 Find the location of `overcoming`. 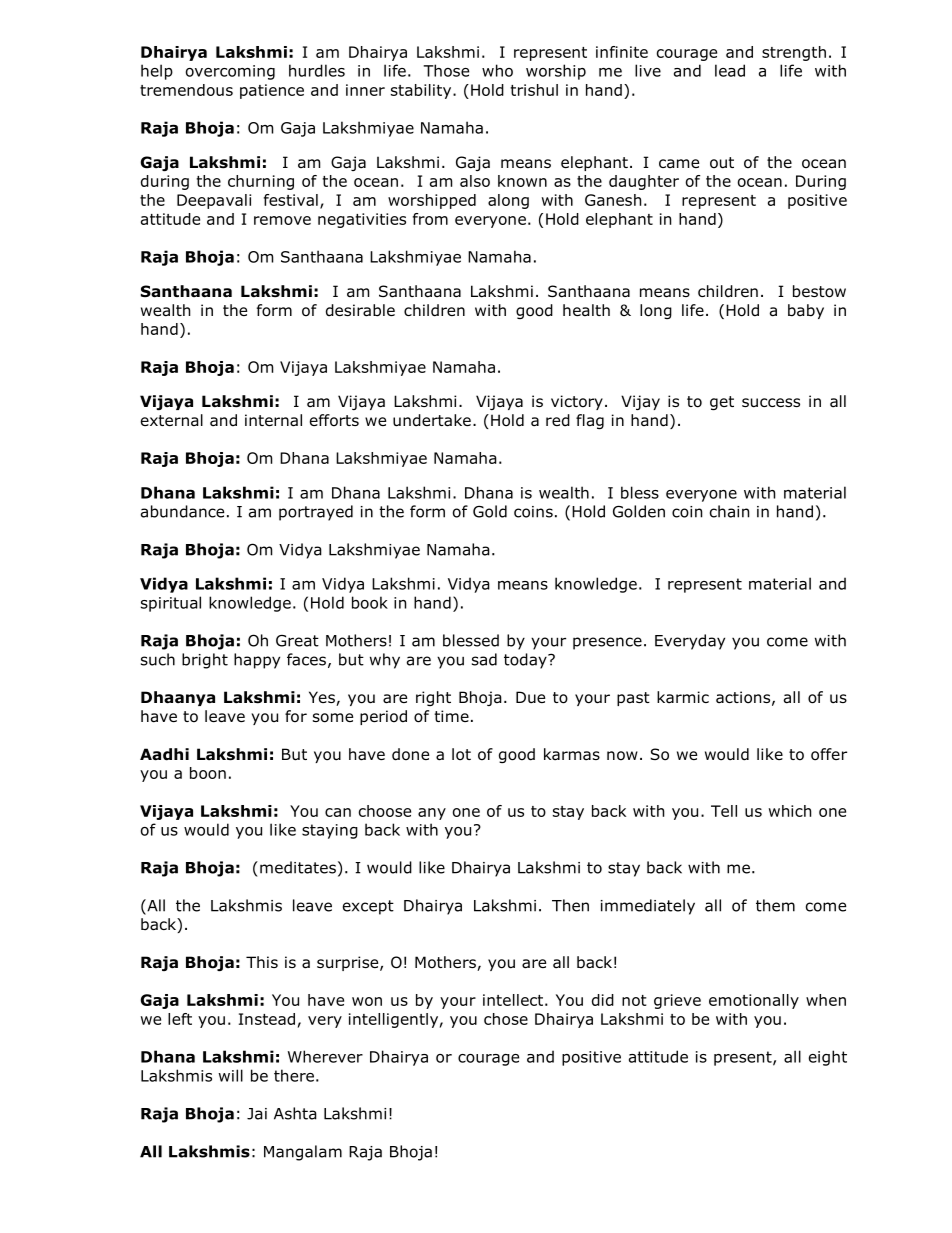

overcoming is located at coordinates (230, 72).
